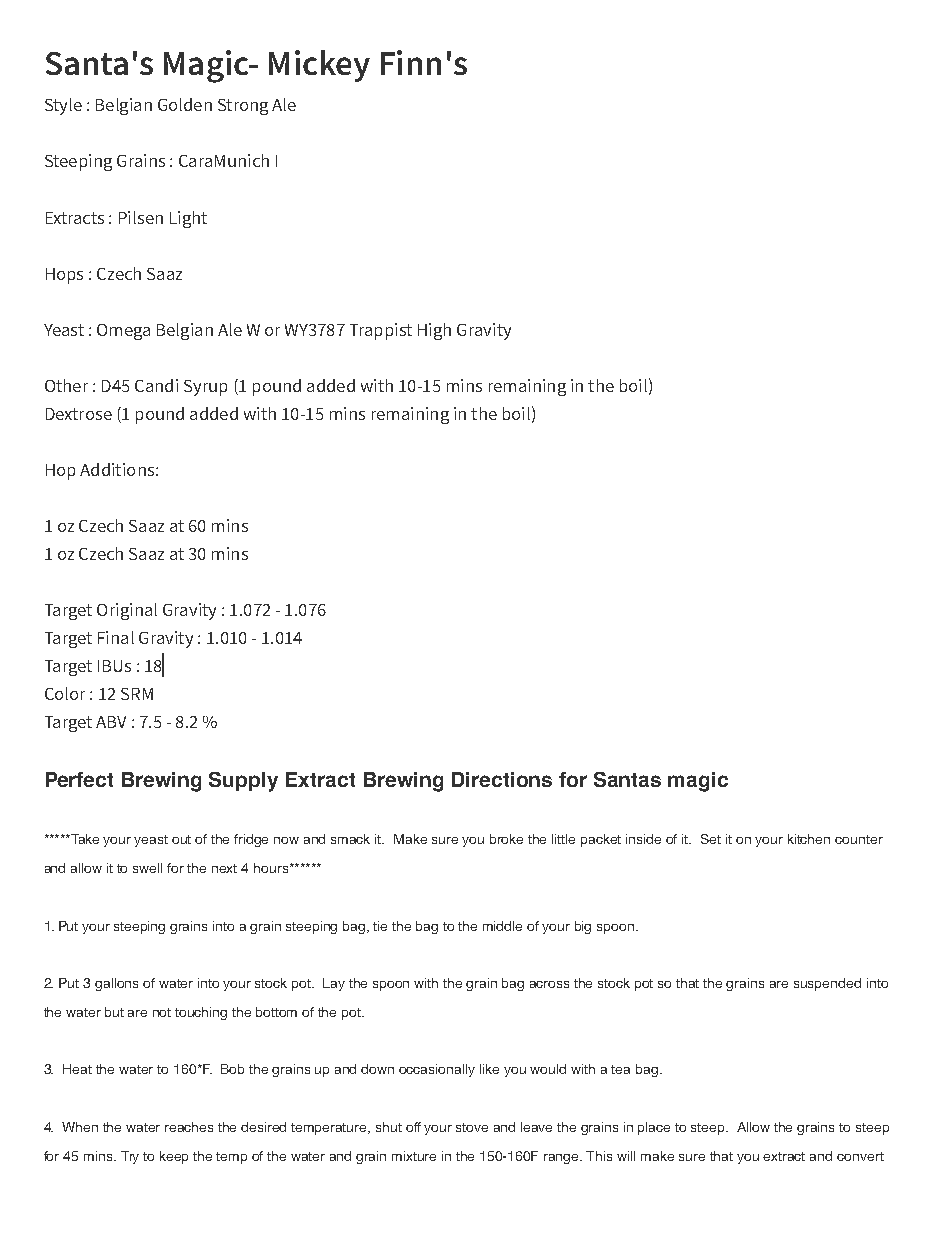 The height and width of the image is (1233, 952). Describe the element at coordinates (809, 839) in the image. I see `kitchen` at that location.
